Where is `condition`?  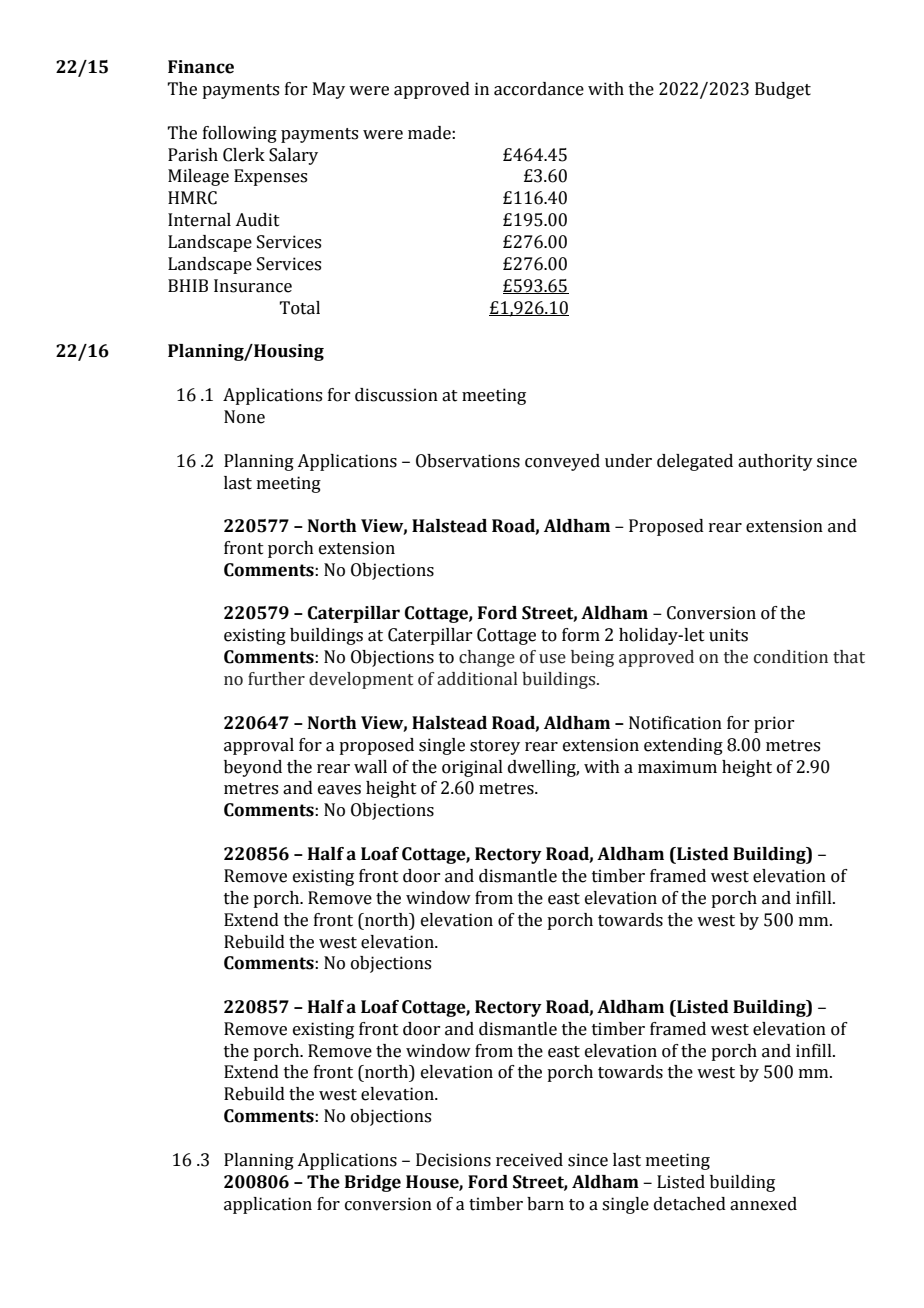
condition is located at coordinates (791, 657).
